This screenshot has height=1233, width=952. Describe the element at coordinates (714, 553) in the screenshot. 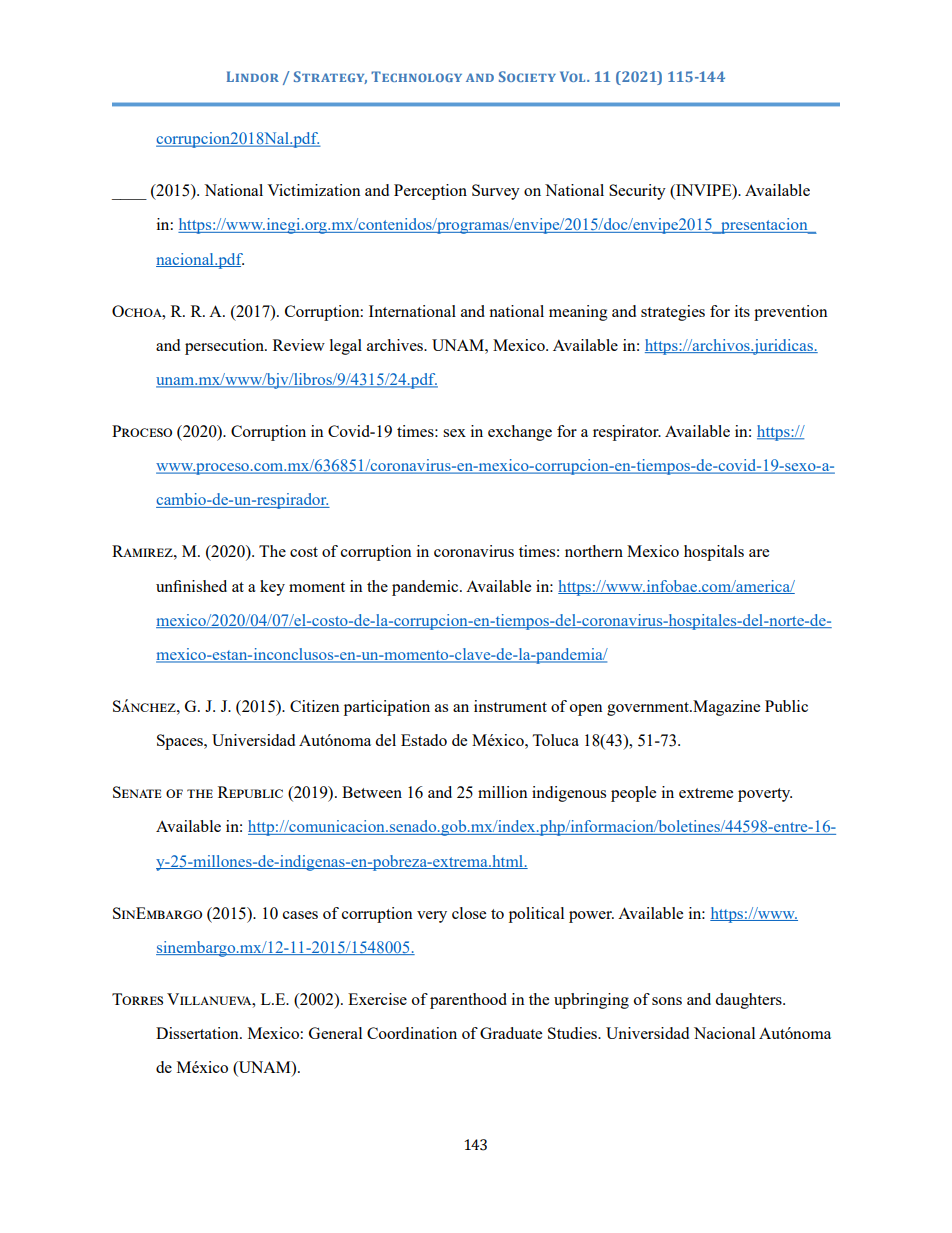

I see `hospitals` at that location.
